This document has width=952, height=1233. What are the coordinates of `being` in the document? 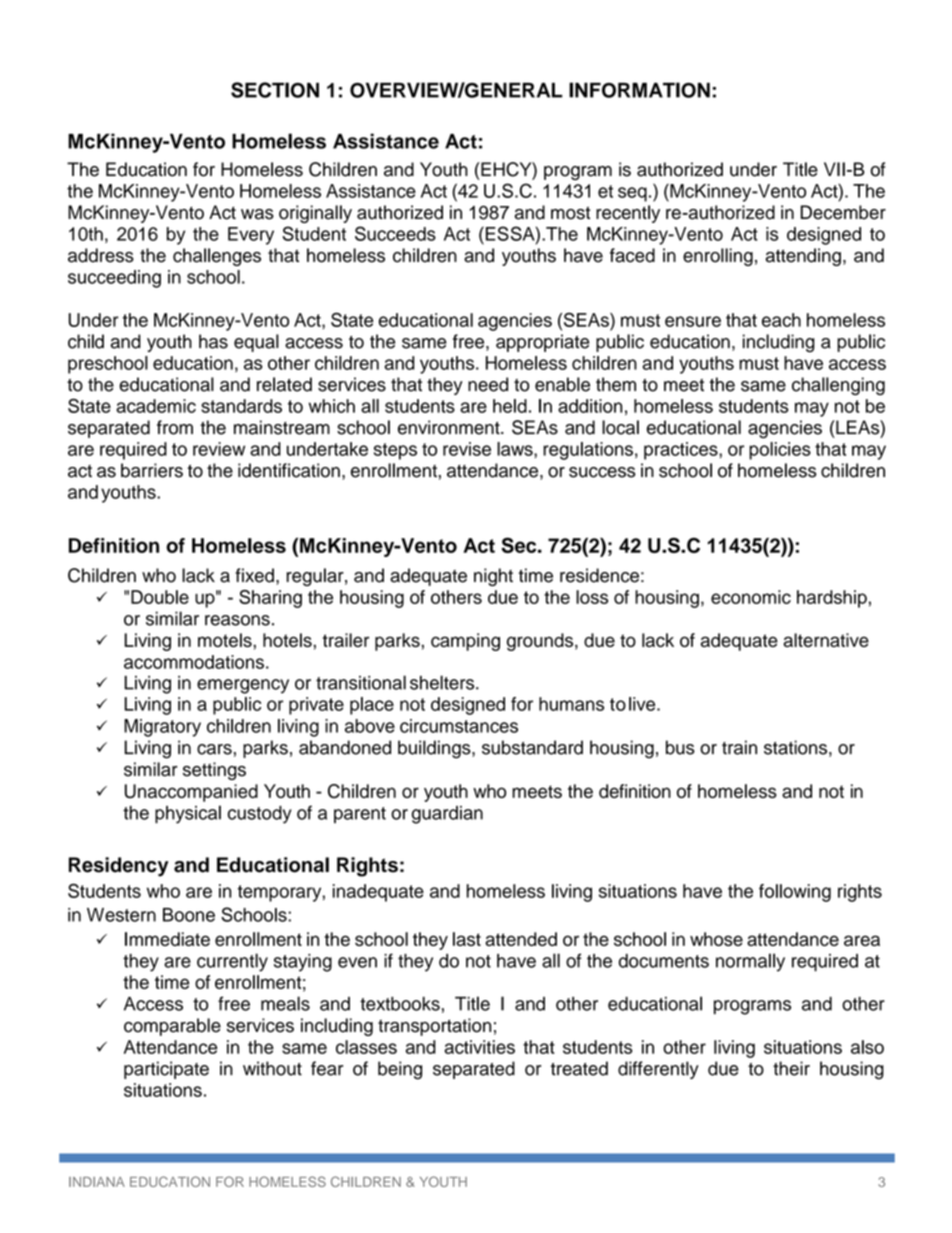 It's located at (400, 1070).
